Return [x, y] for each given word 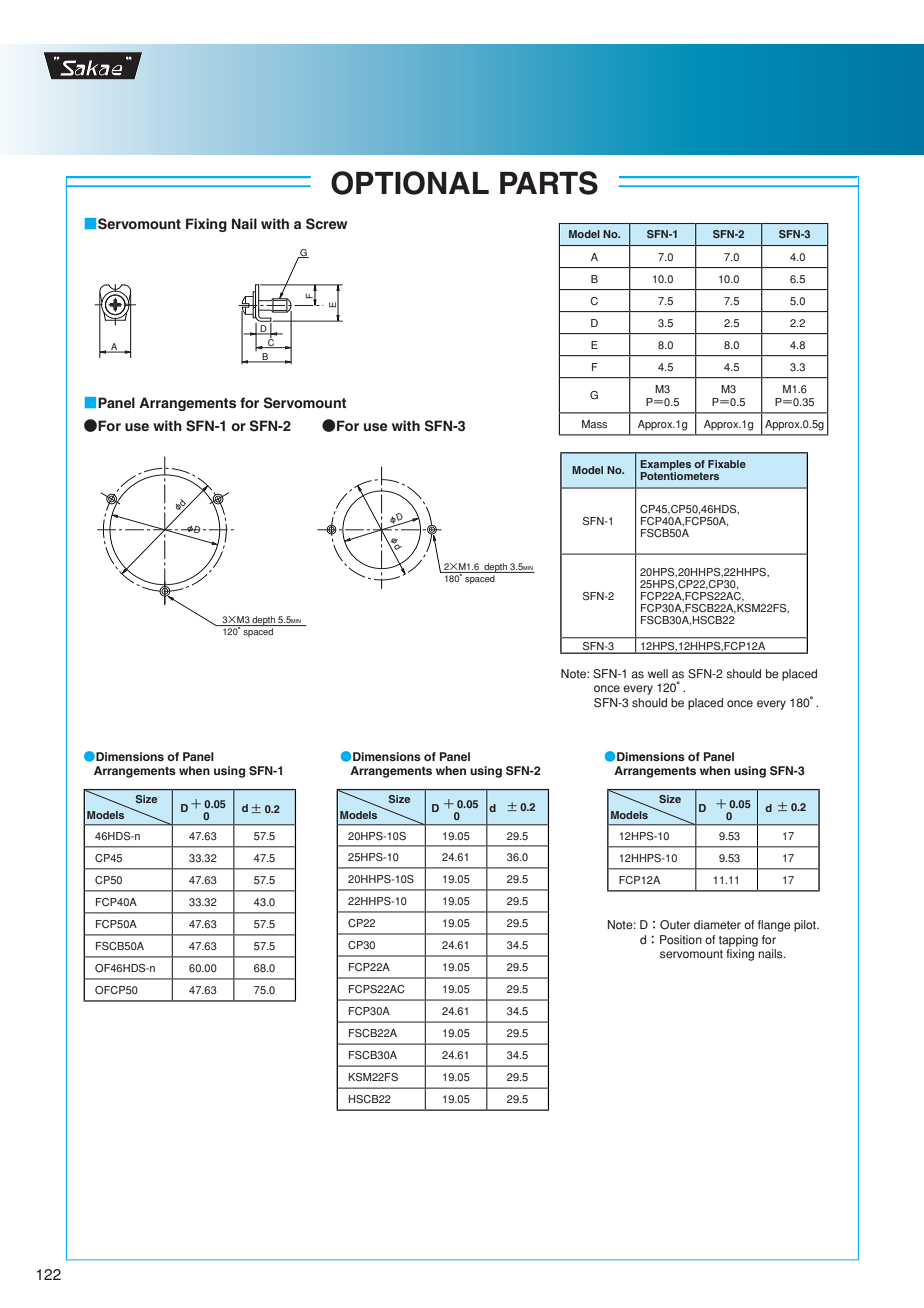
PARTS [549, 183]
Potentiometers [679, 475]
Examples [665, 466]
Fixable [727, 464]
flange [774, 926]
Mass [594, 424]
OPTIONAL [410, 183]
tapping [738, 941]
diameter [717, 925]
